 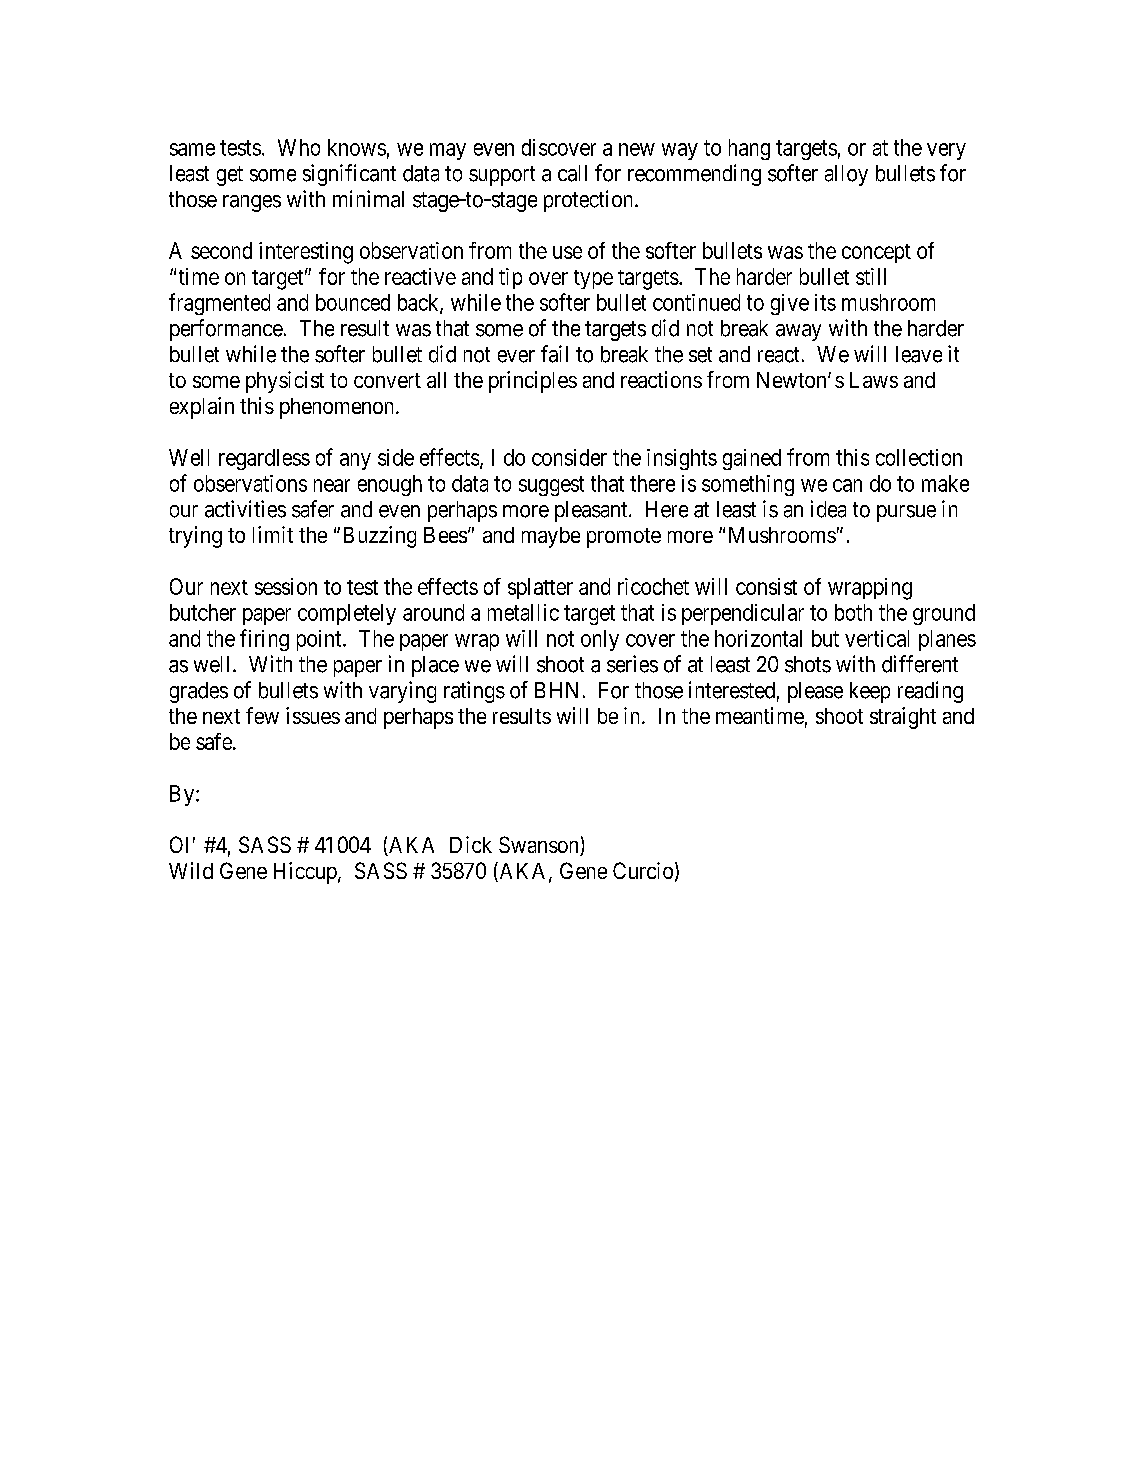 I want to click on call, so click(x=572, y=173).
